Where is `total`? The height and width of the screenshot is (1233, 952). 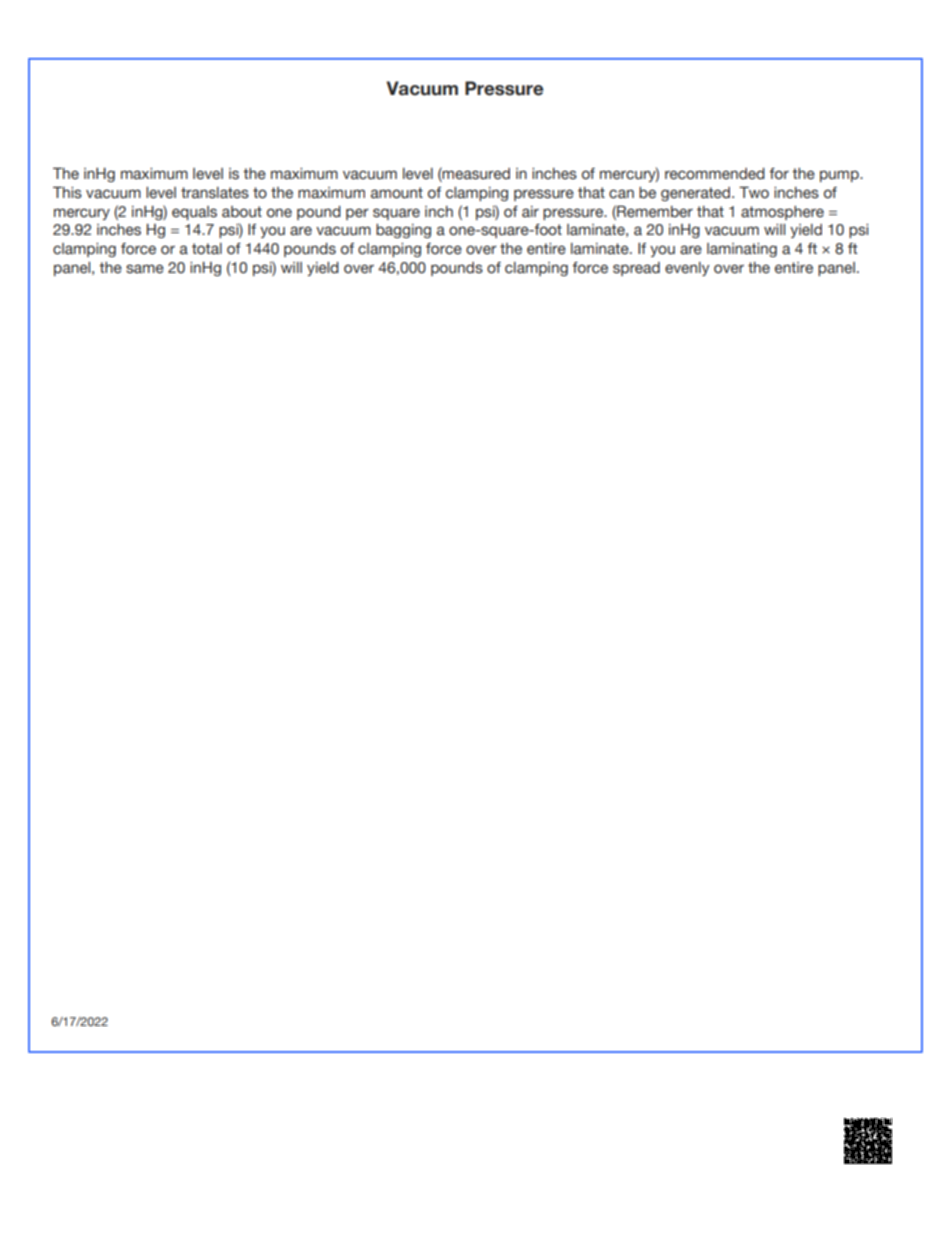
total is located at coordinates (207, 249).
